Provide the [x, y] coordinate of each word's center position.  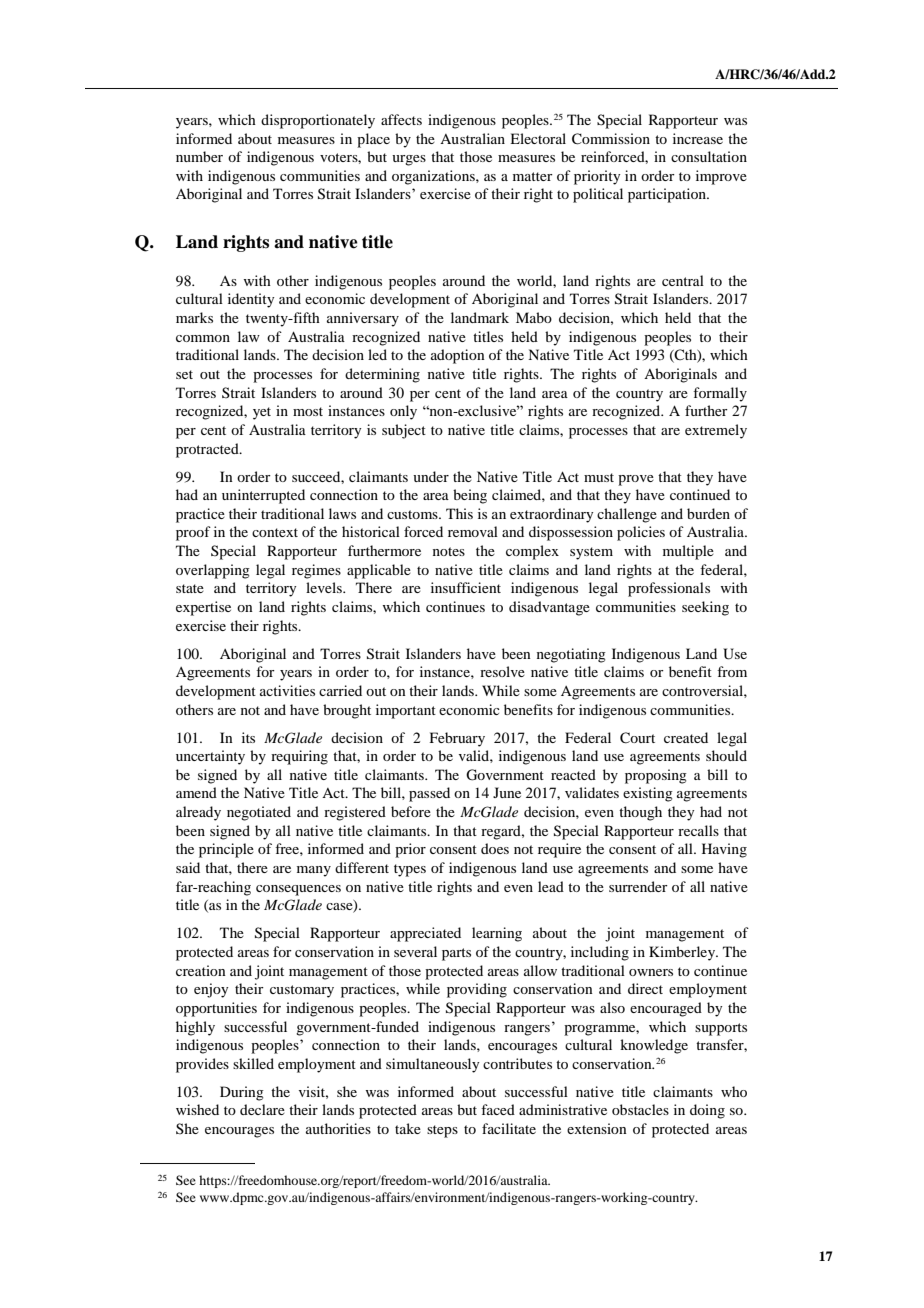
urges [409, 160]
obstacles [640, 1109]
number [199, 156]
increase [698, 138]
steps [442, 1131]
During [242, 1093]
